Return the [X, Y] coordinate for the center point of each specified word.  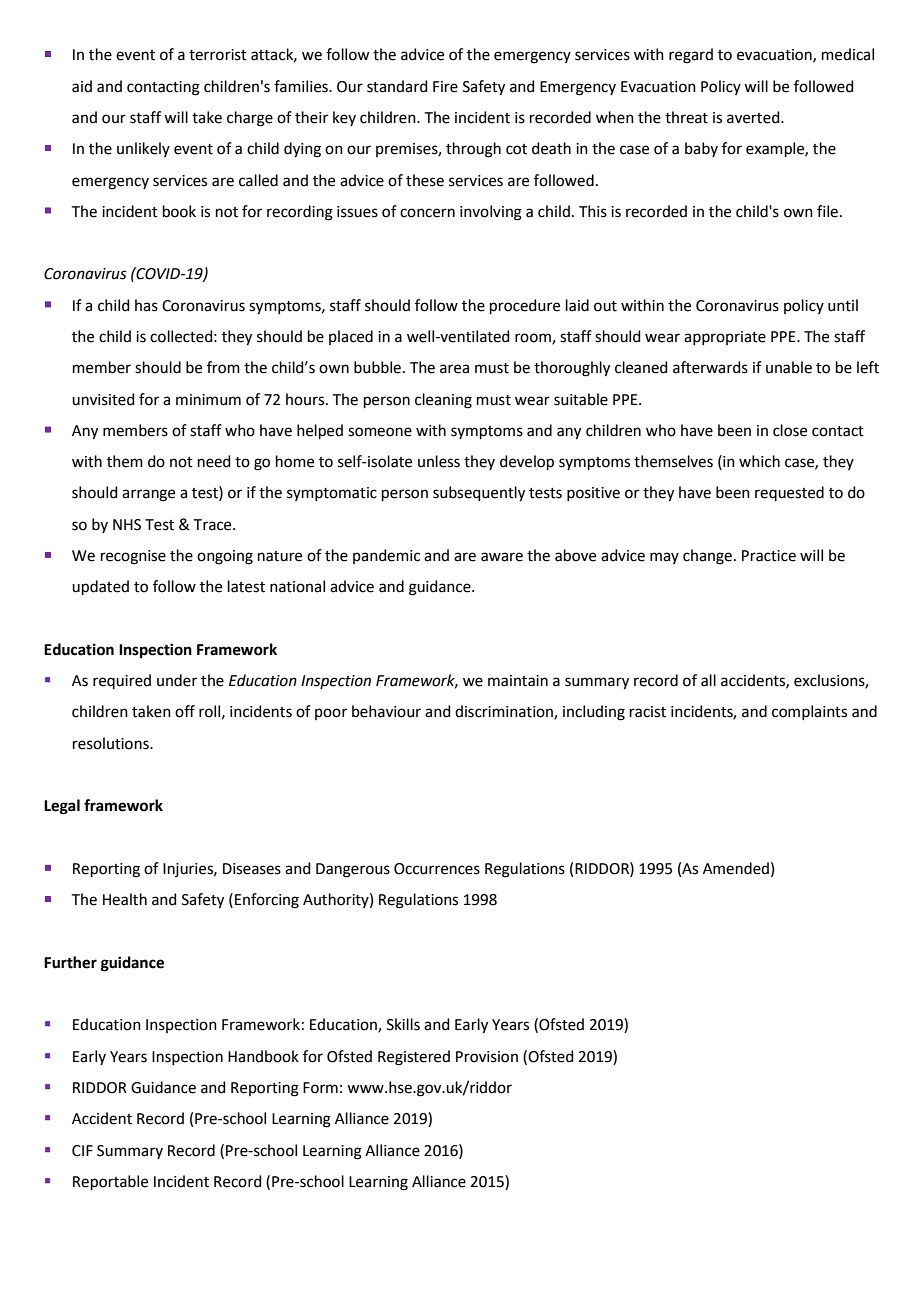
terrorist [218, 55]
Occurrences [437, 869]
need [214, 461]
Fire [445, 87]
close [790, 430]
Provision [487, 1057]
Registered [414, 1058]
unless [439, 461]
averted [754, 117]
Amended [736, 868]
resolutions [112, 743]
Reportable [110, 1182]
